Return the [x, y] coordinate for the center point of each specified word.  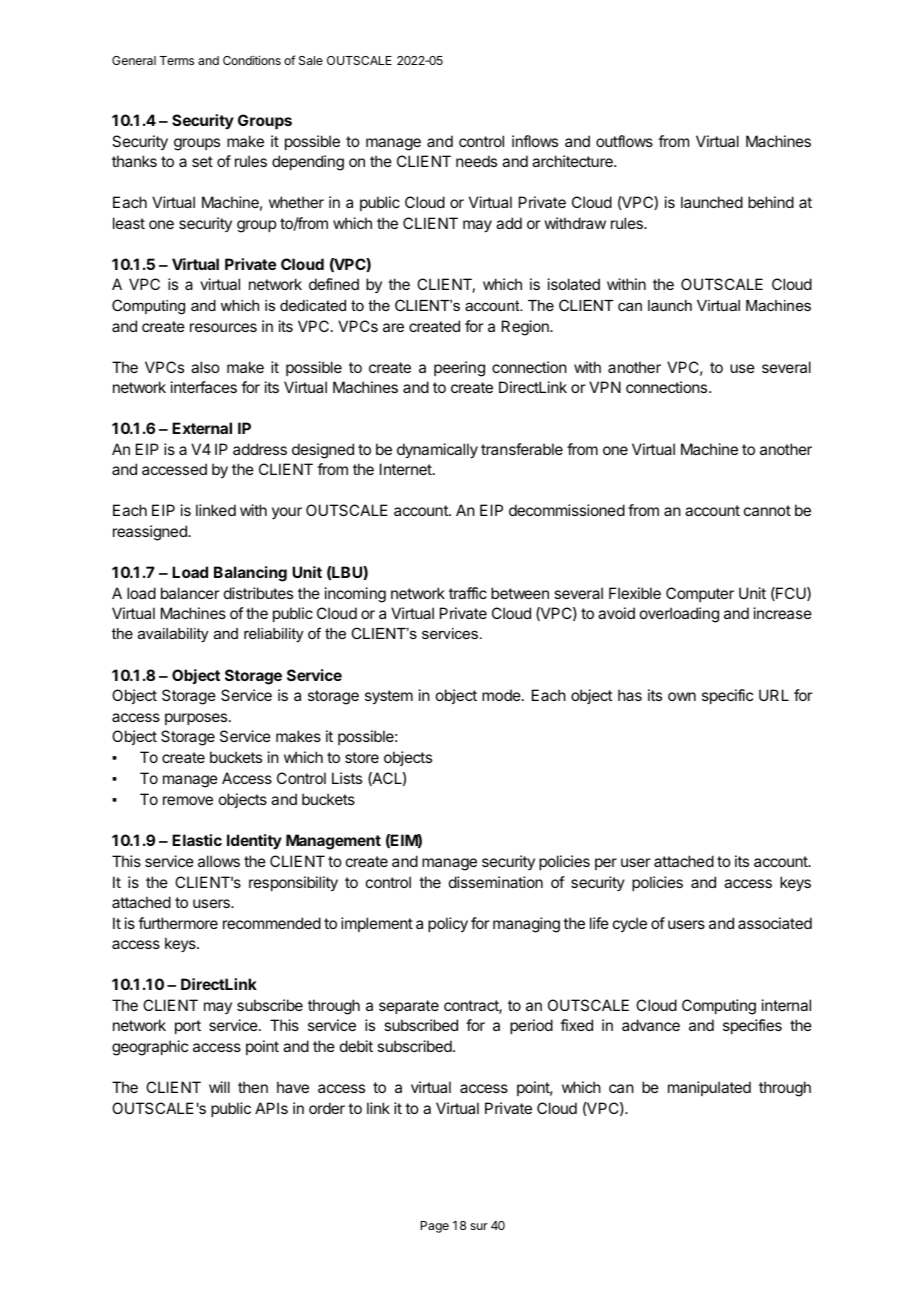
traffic [468, 593]
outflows [624, 141]
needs [476, 161]
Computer [700, 594]
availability [173, 635]
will [219, 1087]
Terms [177, 60]
